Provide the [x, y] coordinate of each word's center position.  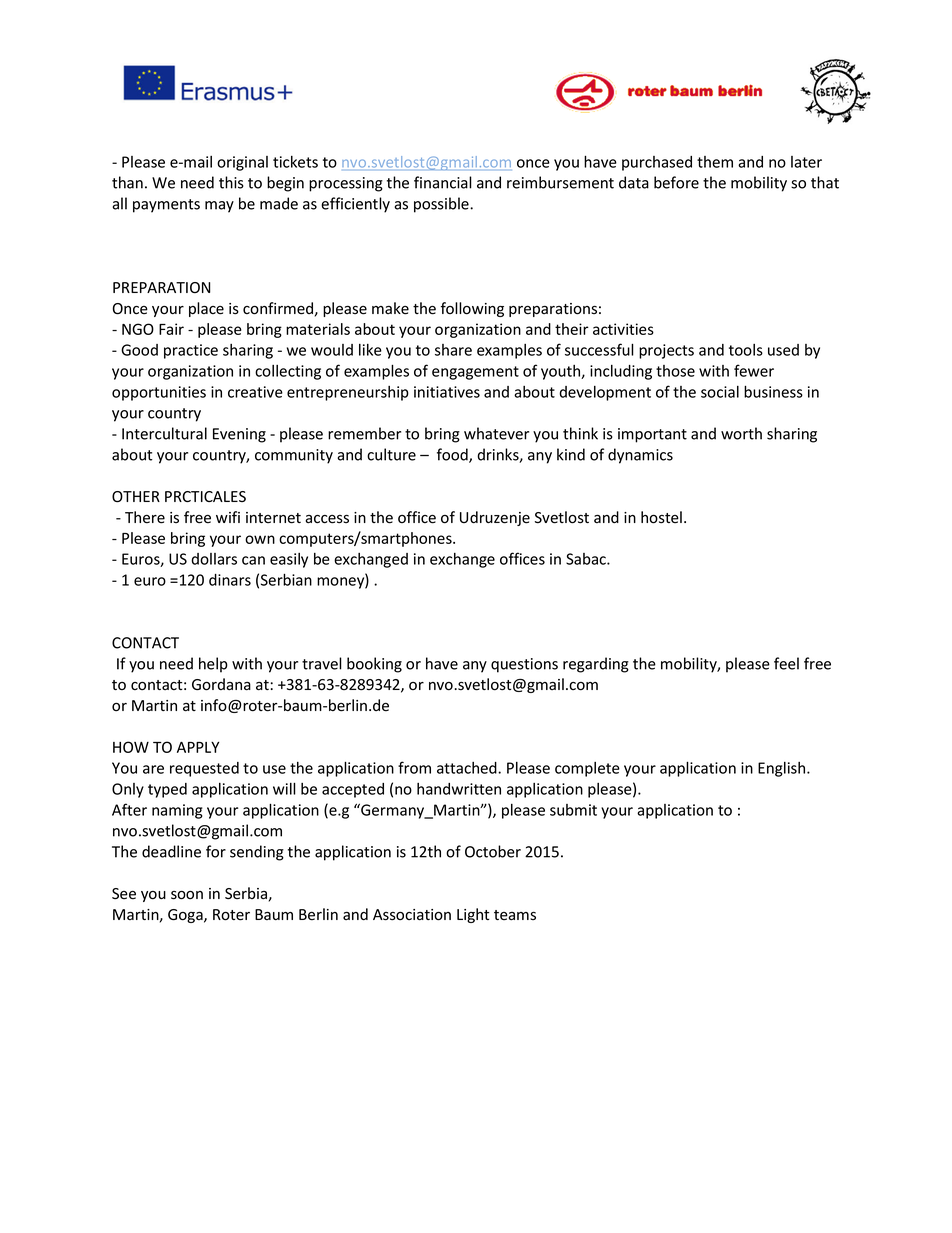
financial [443, 182]
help [213, 665]
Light [473, 915]
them [715, 162]
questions [524, 665]
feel [786, 663]
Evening [239, 435]
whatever [496, 433]
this [231, 182]
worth [741, 433]
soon [187, 895]
